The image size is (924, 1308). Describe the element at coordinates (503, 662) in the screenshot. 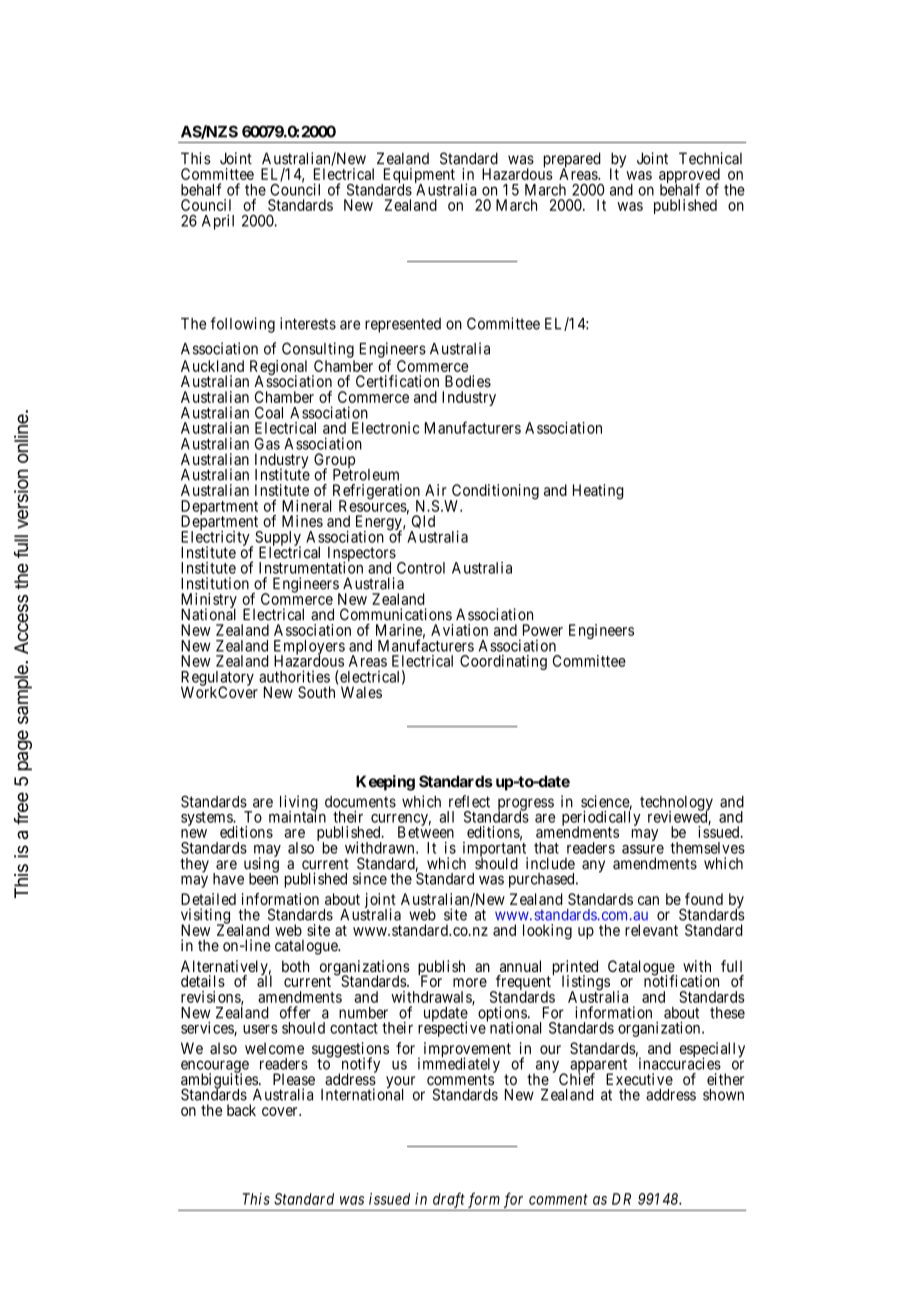

I see `Coordinating` at that location.
